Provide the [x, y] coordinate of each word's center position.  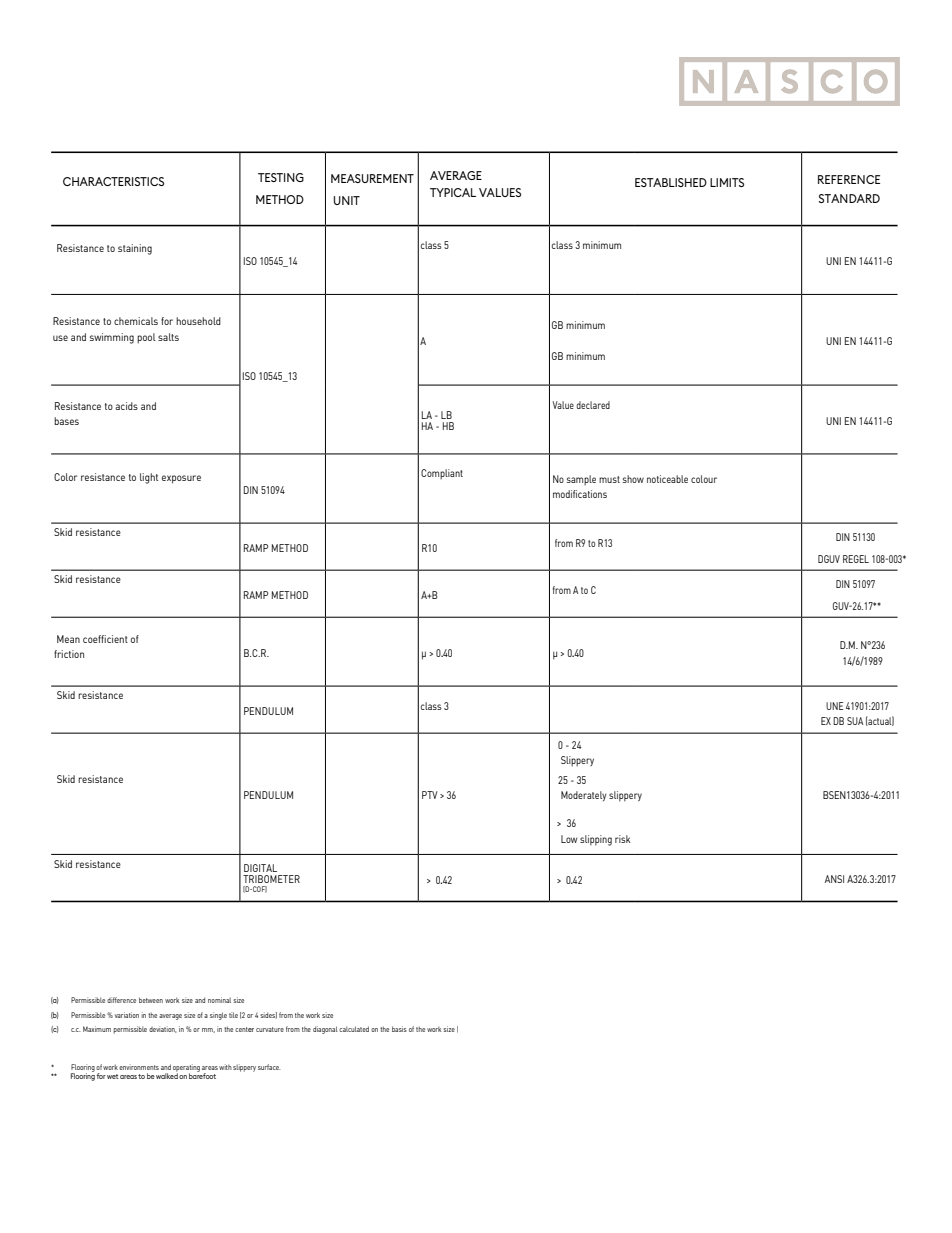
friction [69, 654]
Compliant [442, 474]
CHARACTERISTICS [113, 181]
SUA [855, 721]
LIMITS [727, 182]
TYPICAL [453, 192]
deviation [162, 1029]
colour [704, 479]
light [149, 478]
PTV [430, 795]
